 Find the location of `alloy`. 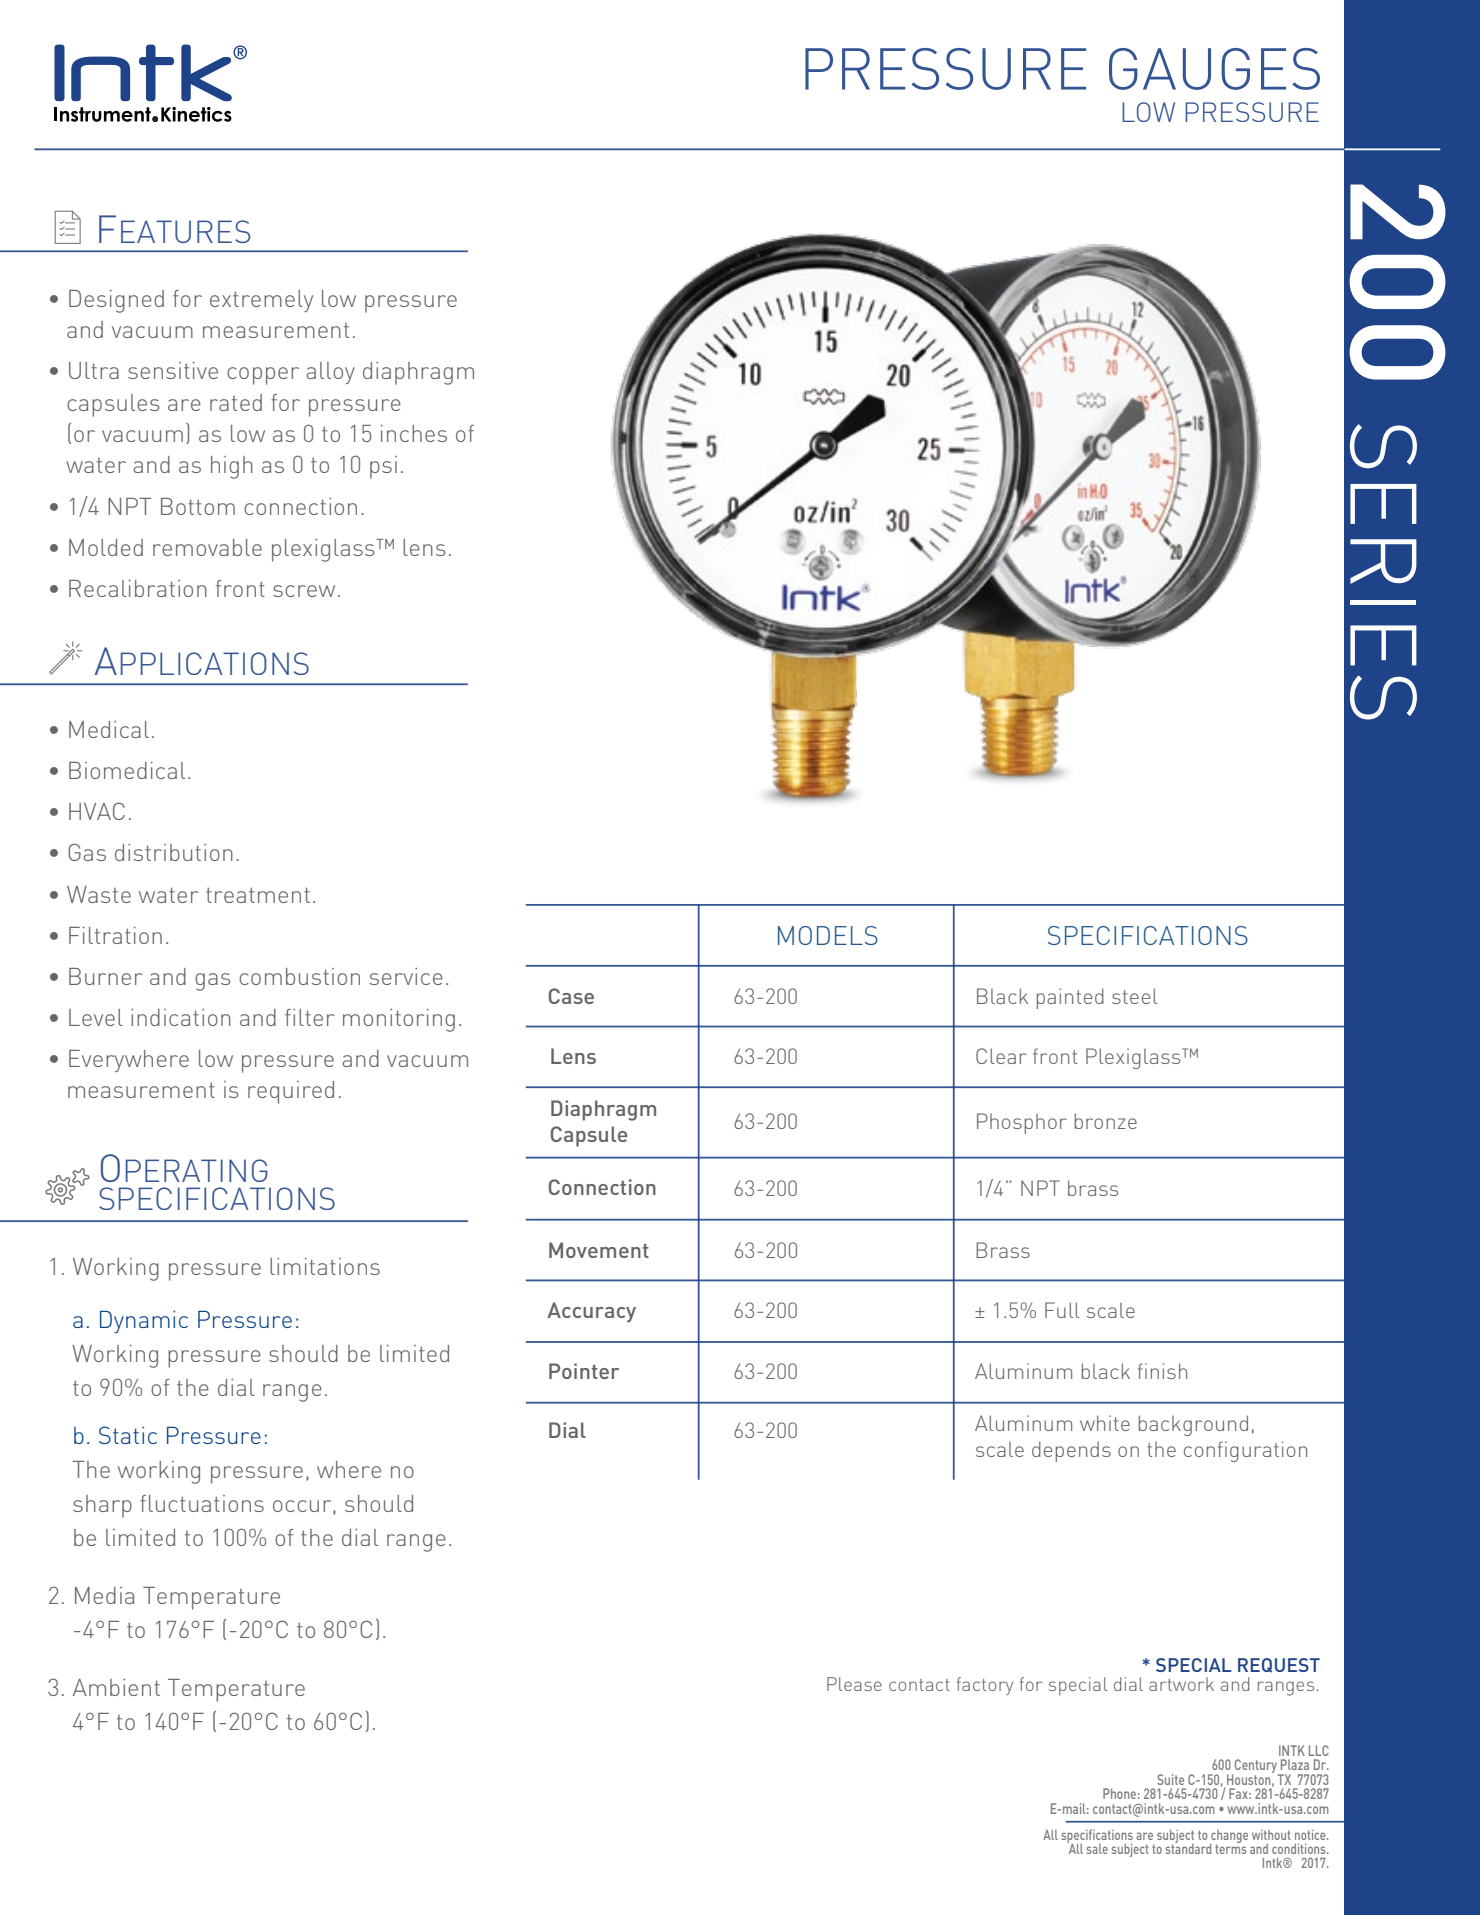

alloy is located at coordinates (330, 373).
